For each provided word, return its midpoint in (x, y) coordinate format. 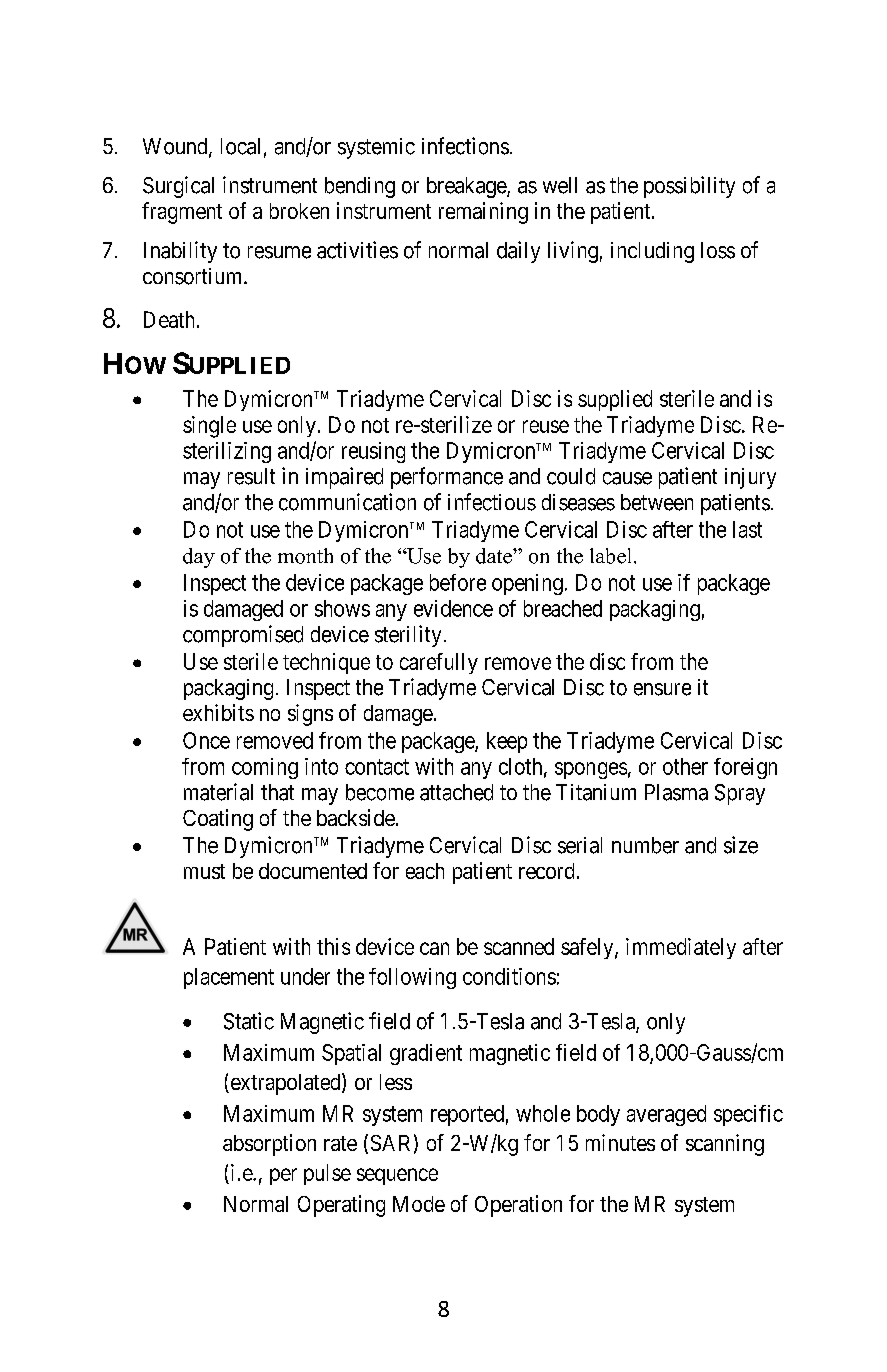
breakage (467, 187)
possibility (689, 187)
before (458, 582)
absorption (269, 1145)
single (209, 427)
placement (229, 978)
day (199, 558)
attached (456, 792)
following (412, 978)
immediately (681, 948)
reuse (546, 426)
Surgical (178, 187)
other (685, 766)
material (218, 792)
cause (627, 478)
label (610, 556)
